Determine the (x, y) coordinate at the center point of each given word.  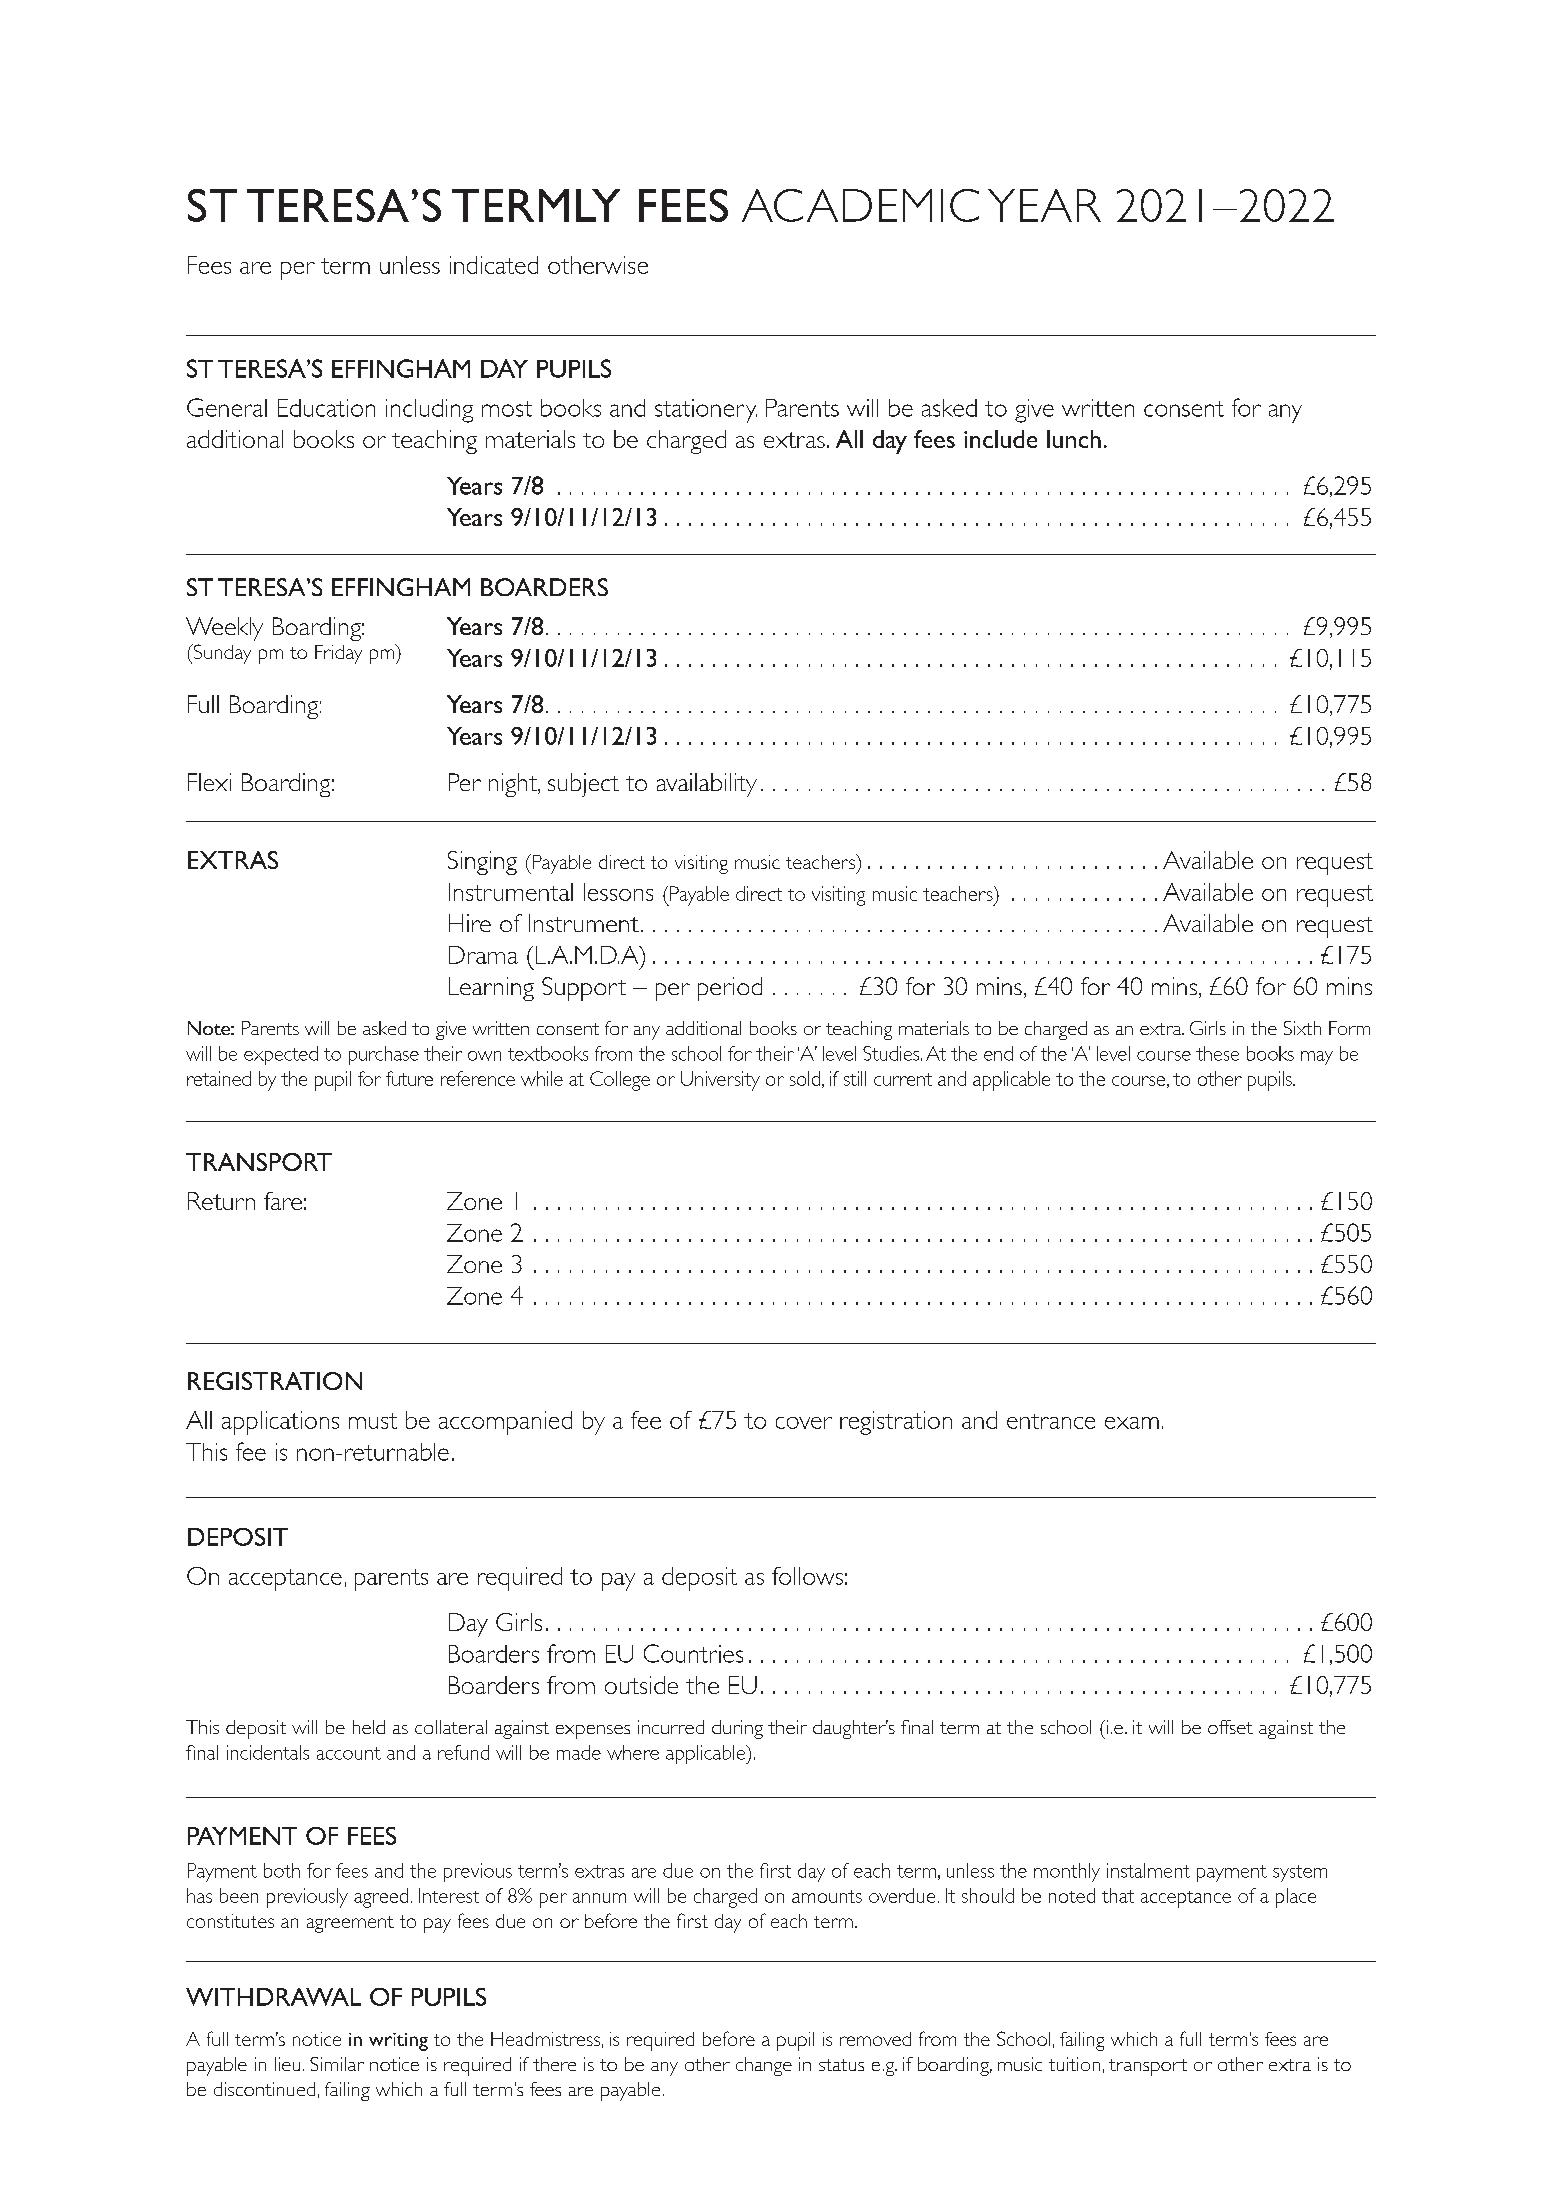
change (764, 2066)
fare (283, 1201)
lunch (1074, 439)
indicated (494, 265)
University (720, 1081)
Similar (337, 2064)
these (1217, 1053)
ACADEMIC (860, 205)
